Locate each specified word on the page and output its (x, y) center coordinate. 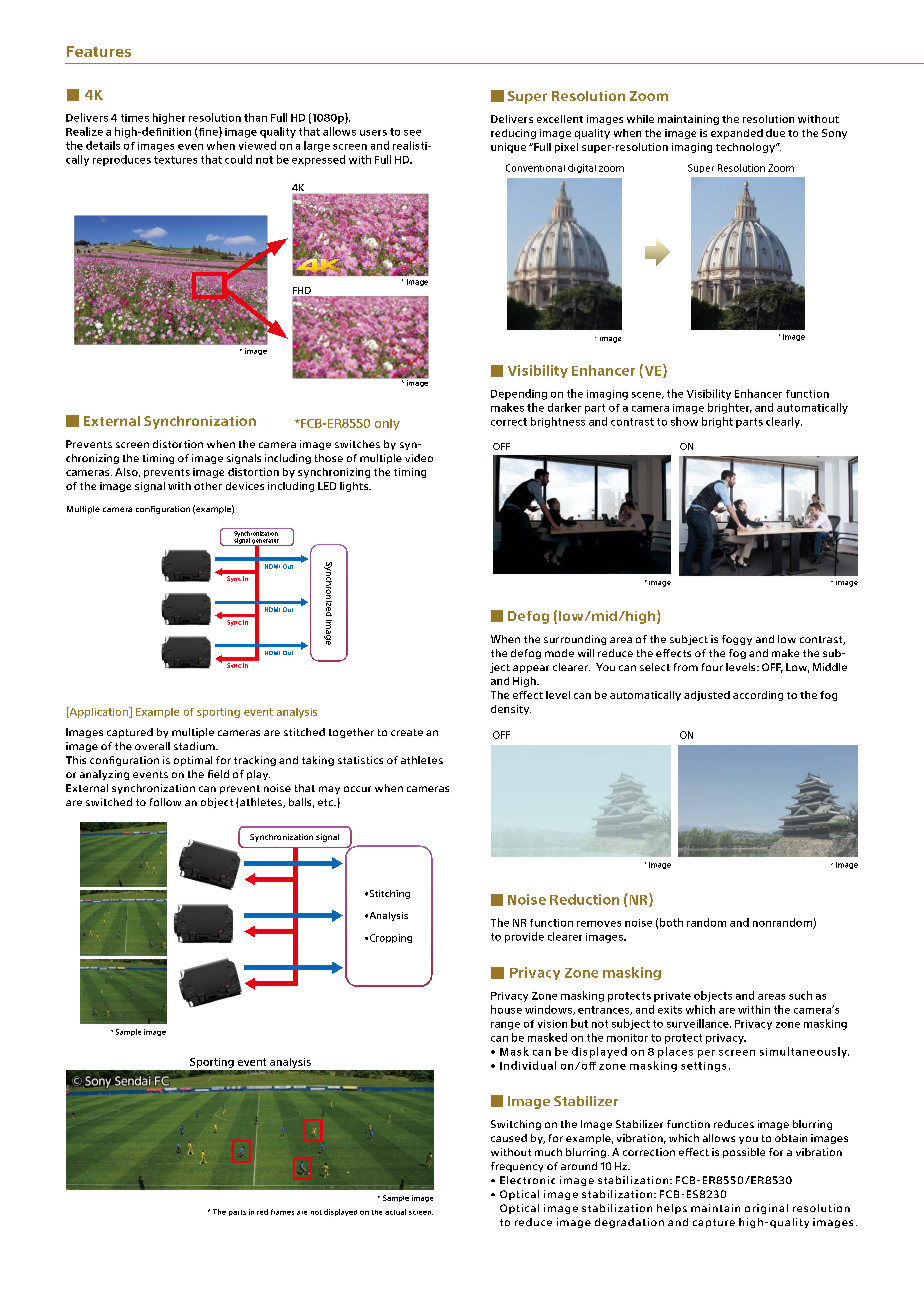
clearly (784, 422)
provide (524, 937)
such (800, 995)
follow (165, 802)
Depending (519, 394)
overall (152, 746)
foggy (737, 640)
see (412, 133)
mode (559, 653)
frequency (517, 1167)
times (135, 118)
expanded (737, 134)
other (208, 486)
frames (282, 1212)
